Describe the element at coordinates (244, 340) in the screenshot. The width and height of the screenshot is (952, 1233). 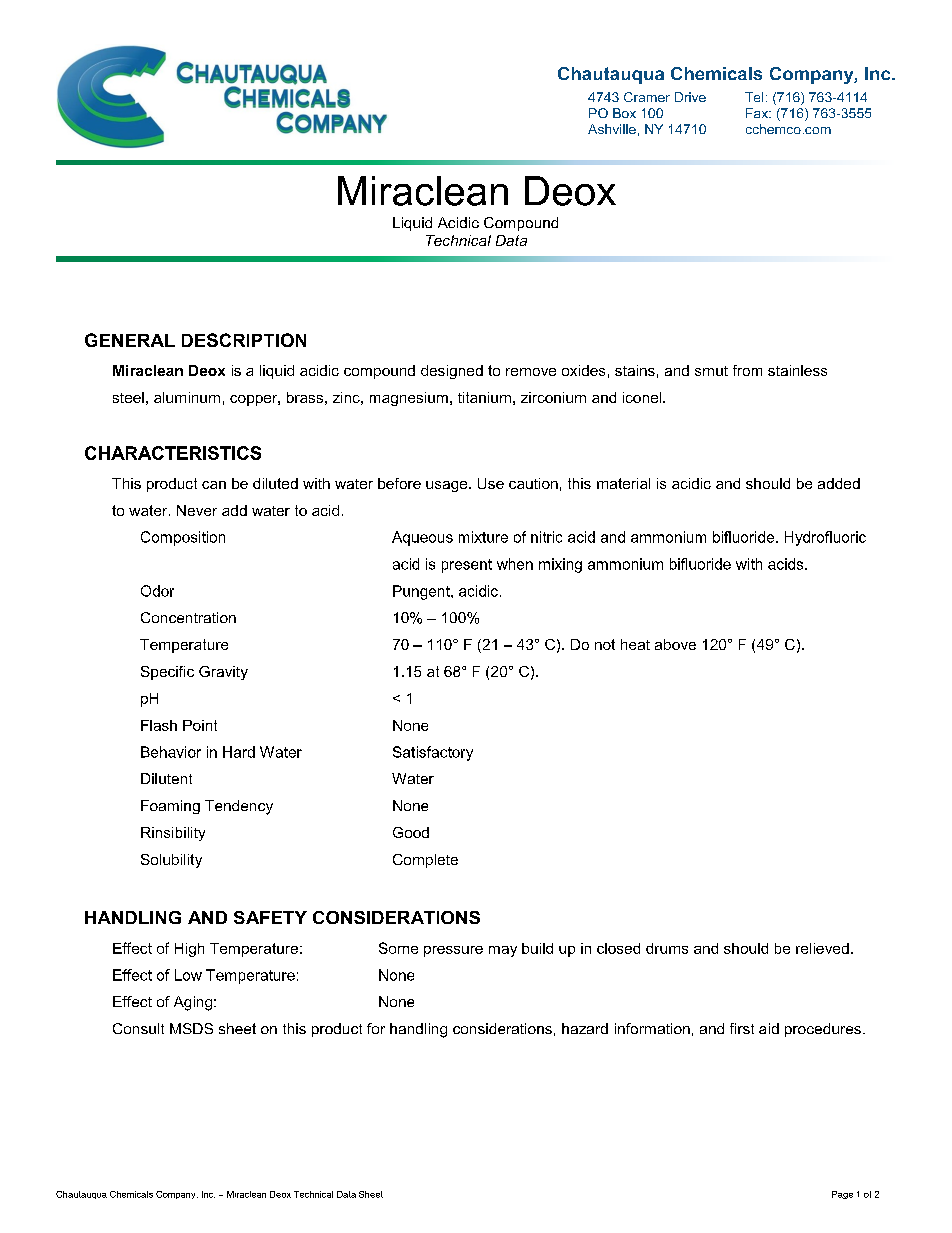
I see `DESCRIPTION` at that location.
